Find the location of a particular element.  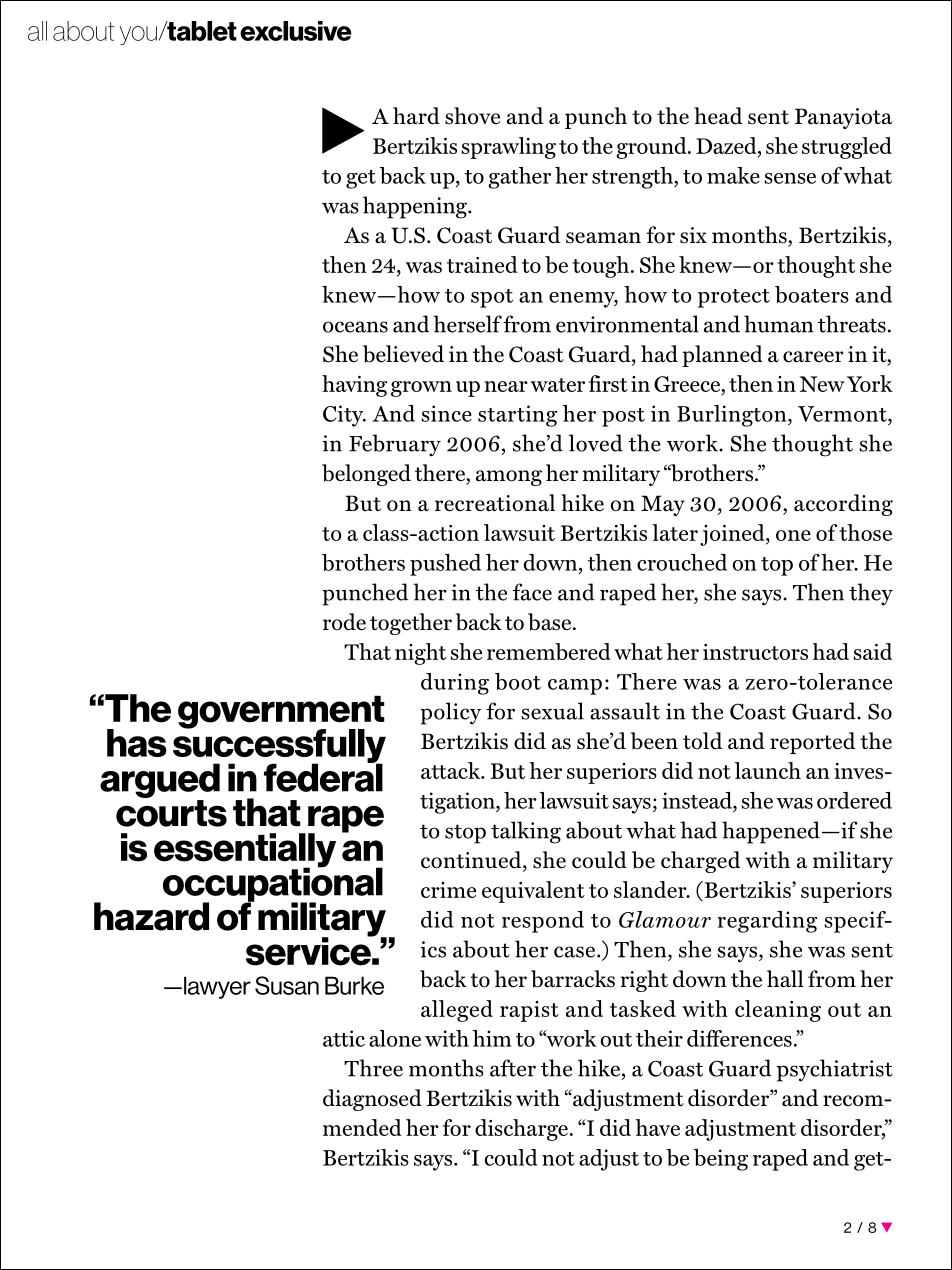

trained is located at coordinates (482, 264).
